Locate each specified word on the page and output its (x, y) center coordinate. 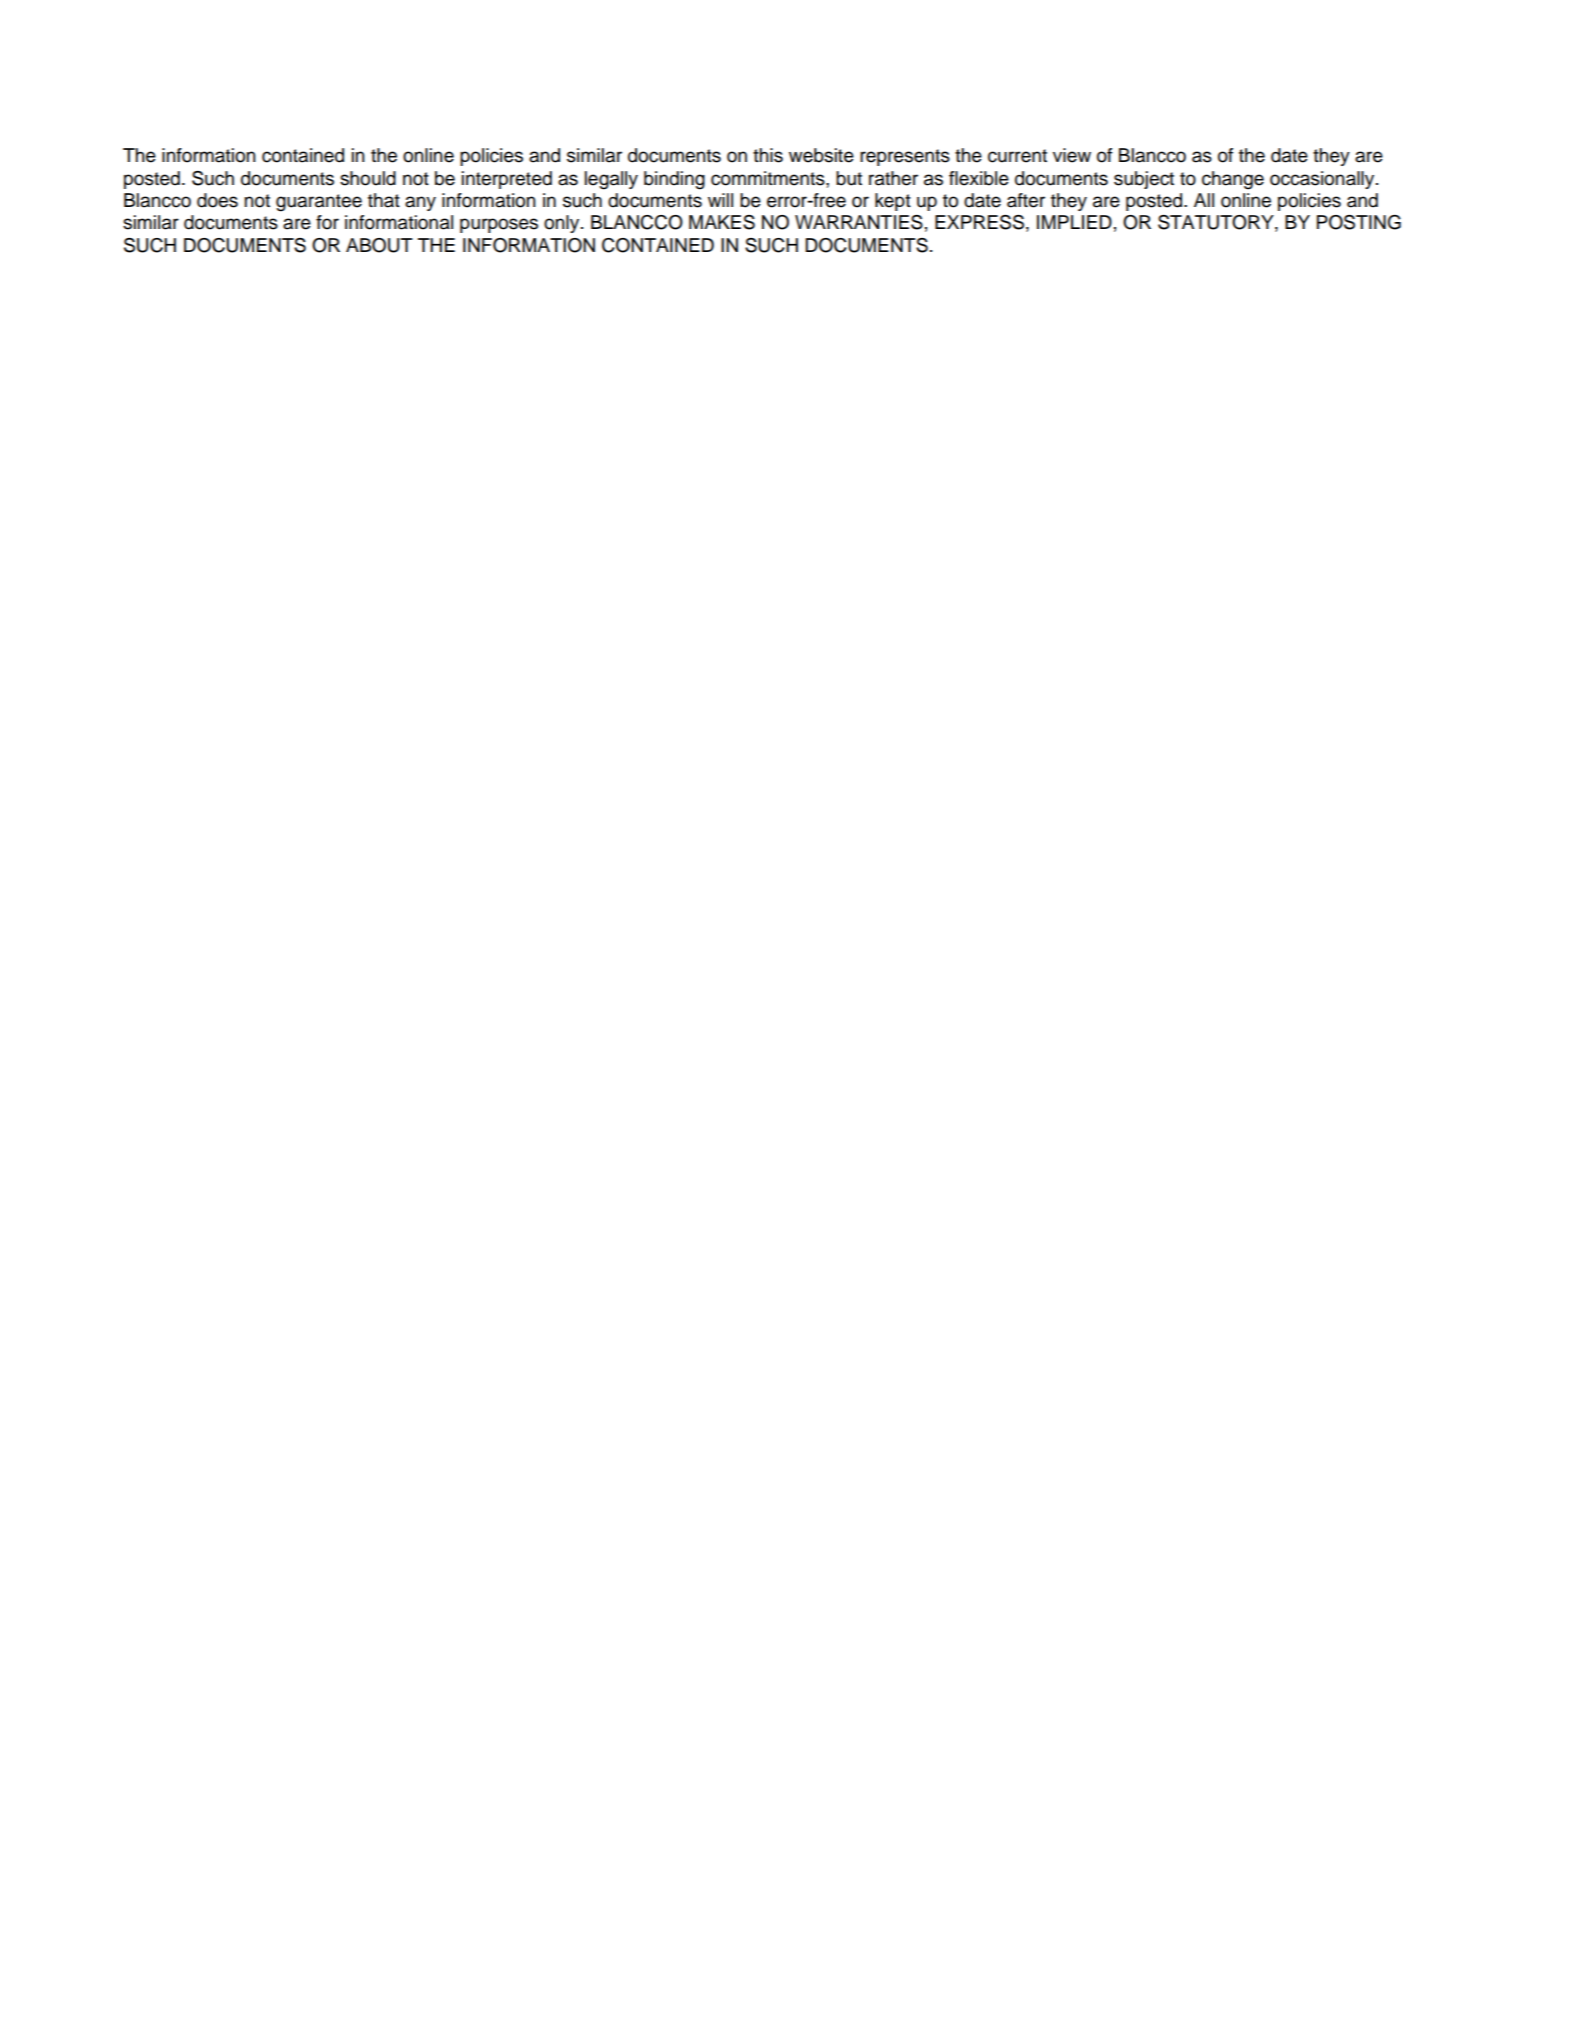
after (1026, 200)
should (368, 178)
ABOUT (379, 245)
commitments (769, 178)
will (720, 200)
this (768, 155)
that (384, 200)
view (1072, 155)
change (1233, 180)
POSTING (1359, 222)
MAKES (722, 222)
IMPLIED (1074, 222)
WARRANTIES (859, 222)
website (821, 155)
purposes (499, 225)
